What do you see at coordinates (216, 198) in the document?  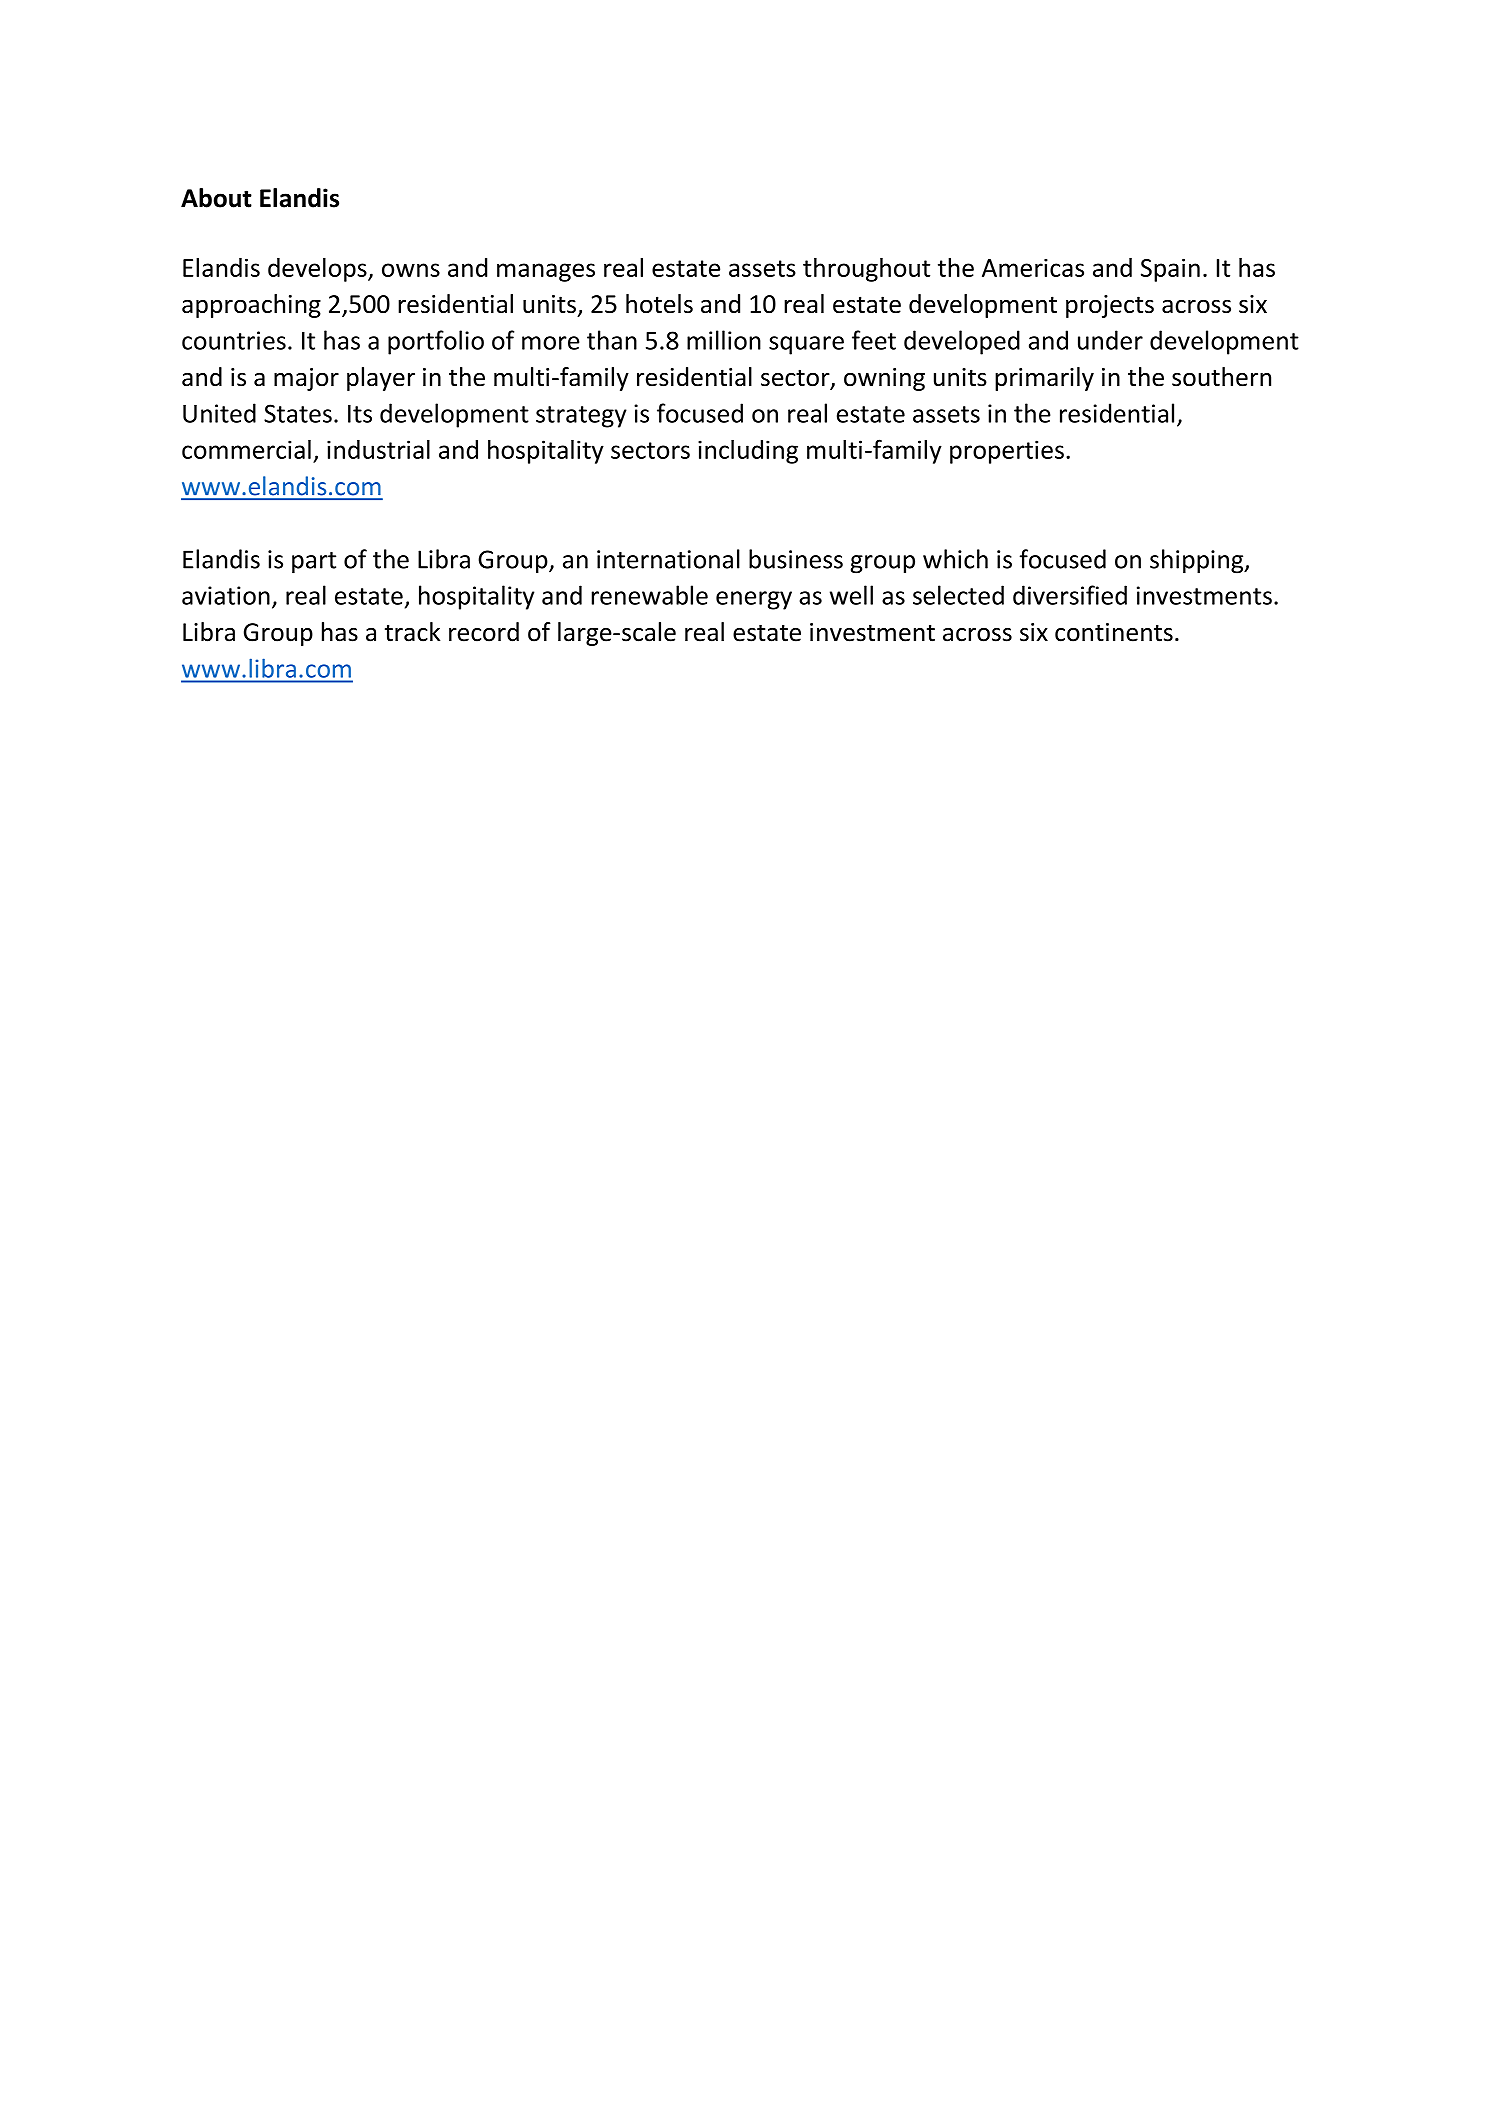 I see `About` at bounding box center [216, 198].
